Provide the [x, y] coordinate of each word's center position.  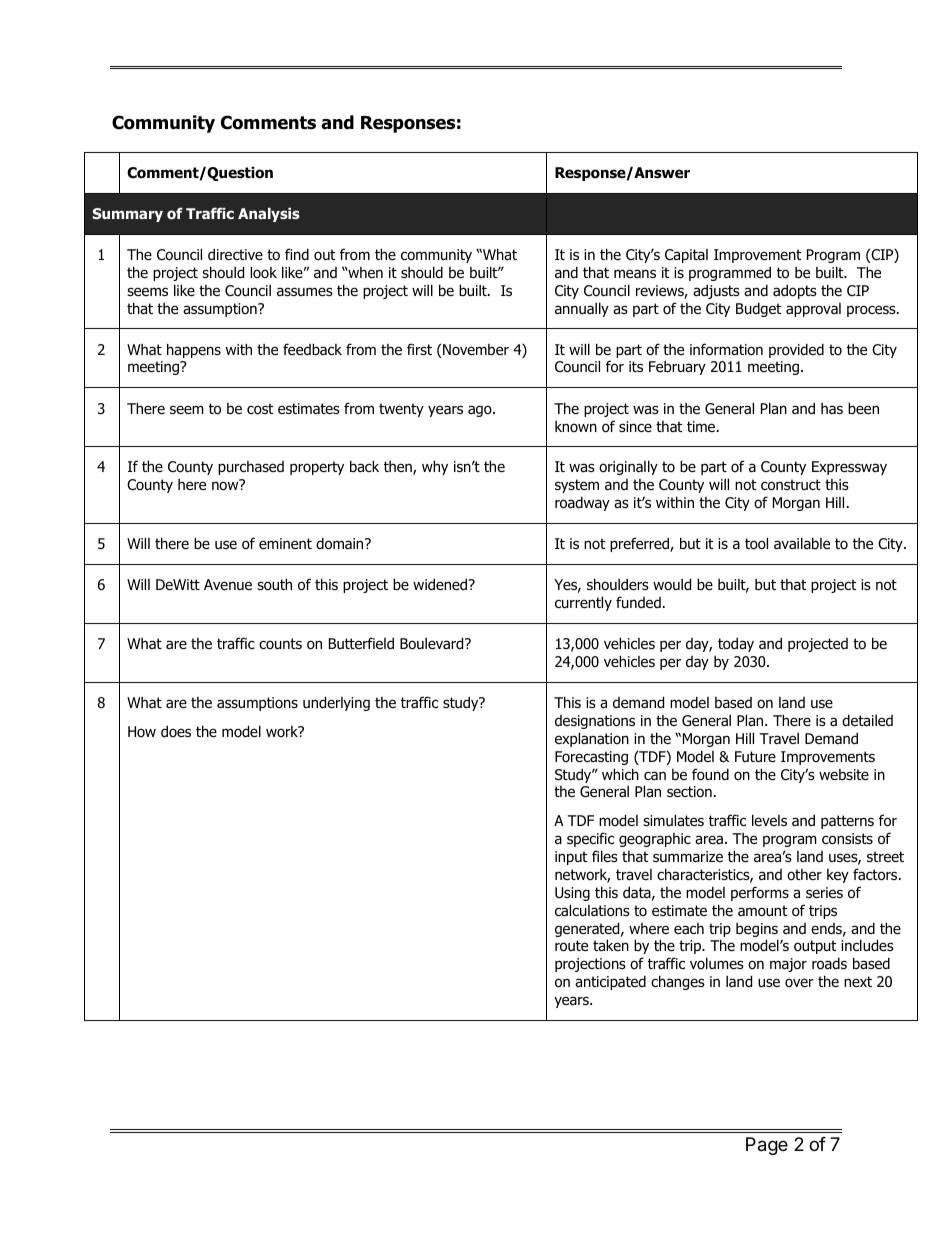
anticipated [610, 983]
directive [235, 255]
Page [767, 1146]
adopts [795, 292]
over [799, 982]
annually [582, 309]
